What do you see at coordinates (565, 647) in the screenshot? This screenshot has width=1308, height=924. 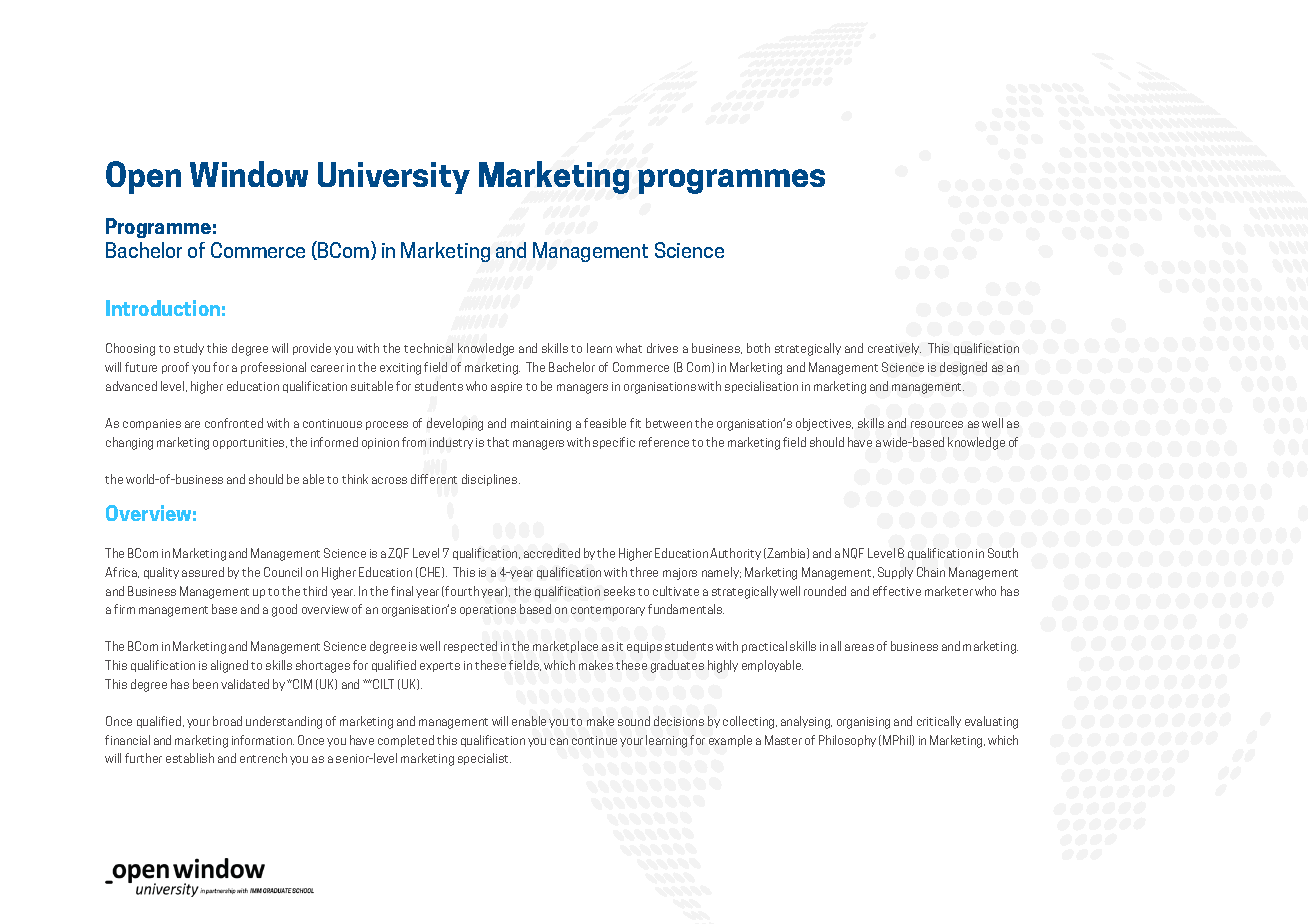 I see `marketplace` at bounding box center [565, 647].
